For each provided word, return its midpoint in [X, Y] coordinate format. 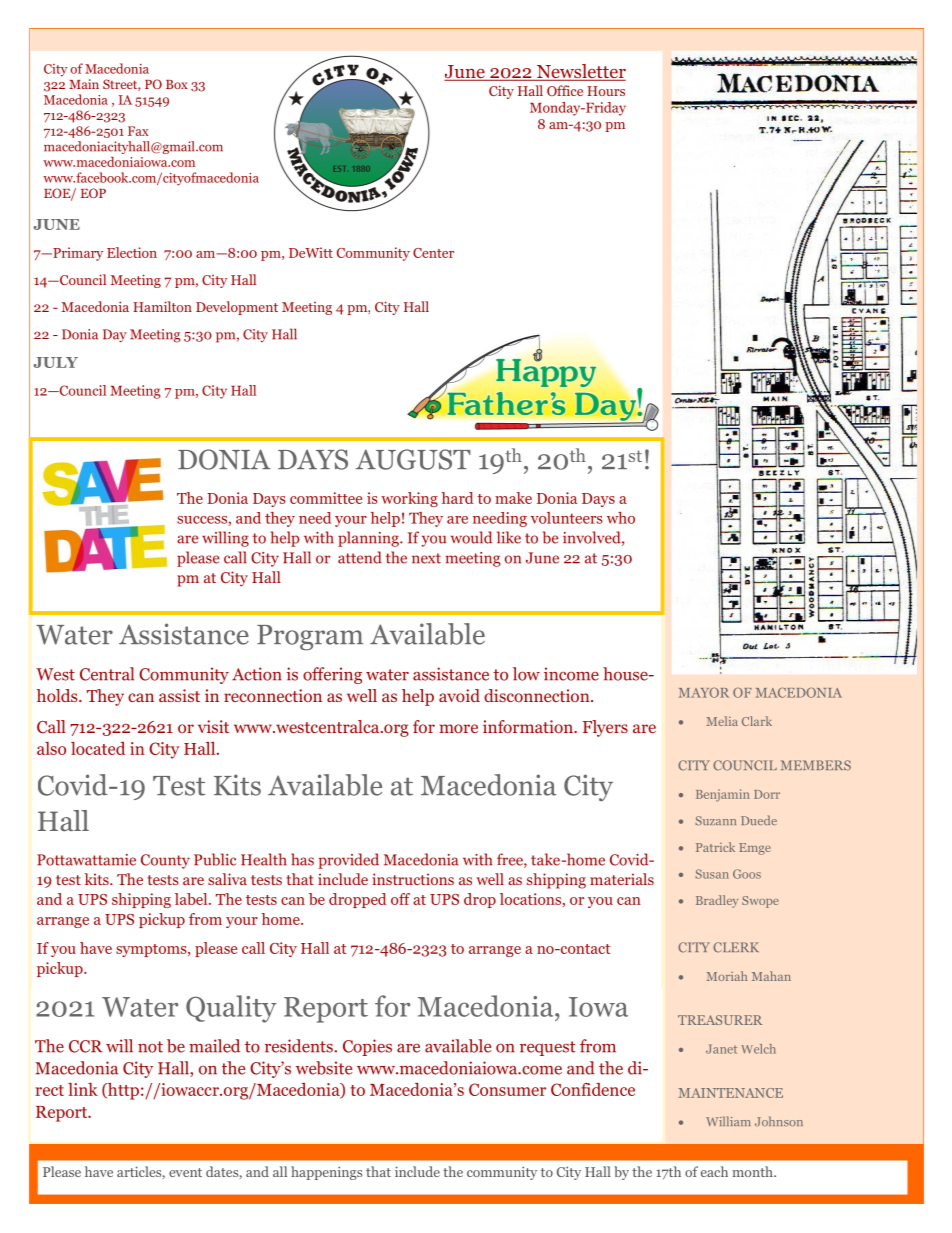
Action [257, 674]
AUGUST [413, 459]
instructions [413, 879]
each [714, 1171]
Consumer [507, 1089]
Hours [606, 91]
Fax [138, 131]
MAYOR [704, 692]
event [185, 1172]
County [165, 861]
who [621, 518]
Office [565, 90]
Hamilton [162, 306]
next [426, 558]
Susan [712, 874]
